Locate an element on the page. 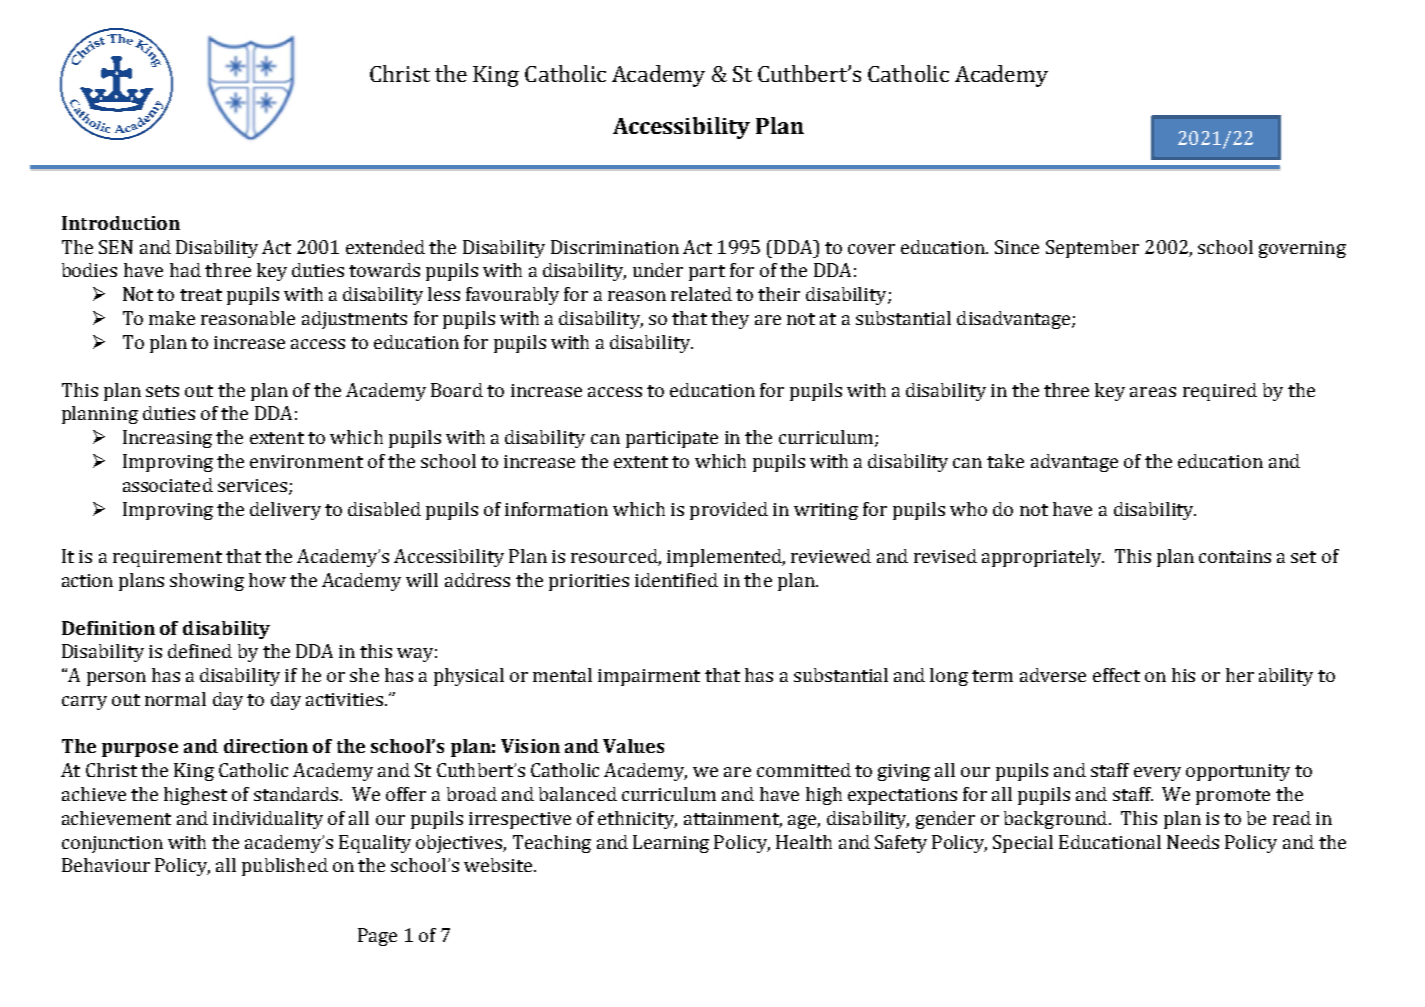 This document has height=1007, width=1425. showing is located at coordinates (207, 582).
